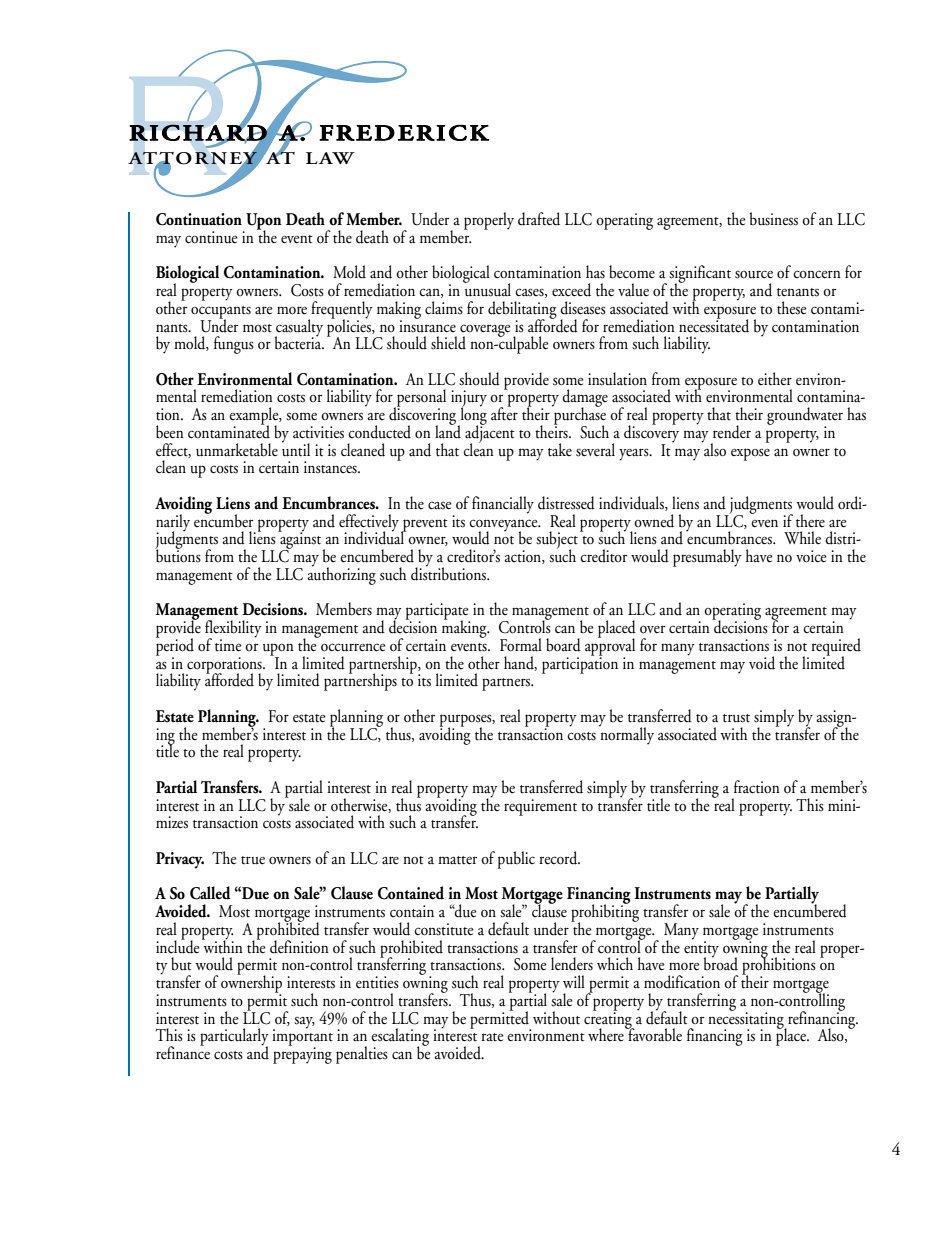  Describe the element at coordinates (750, 454) in the page. I see `expose` at that location.
